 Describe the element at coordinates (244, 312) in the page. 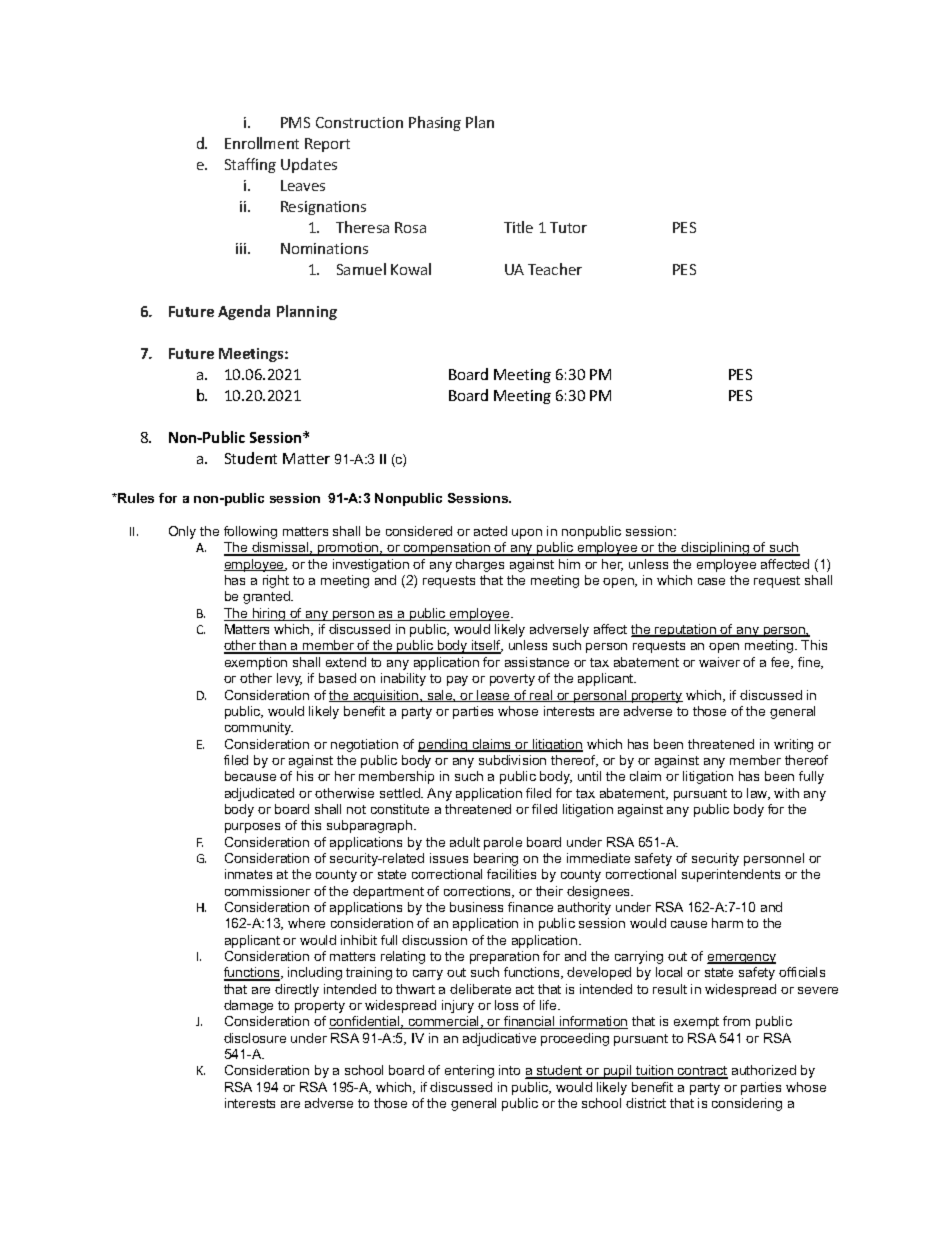

I see `Agenda` at that location.
